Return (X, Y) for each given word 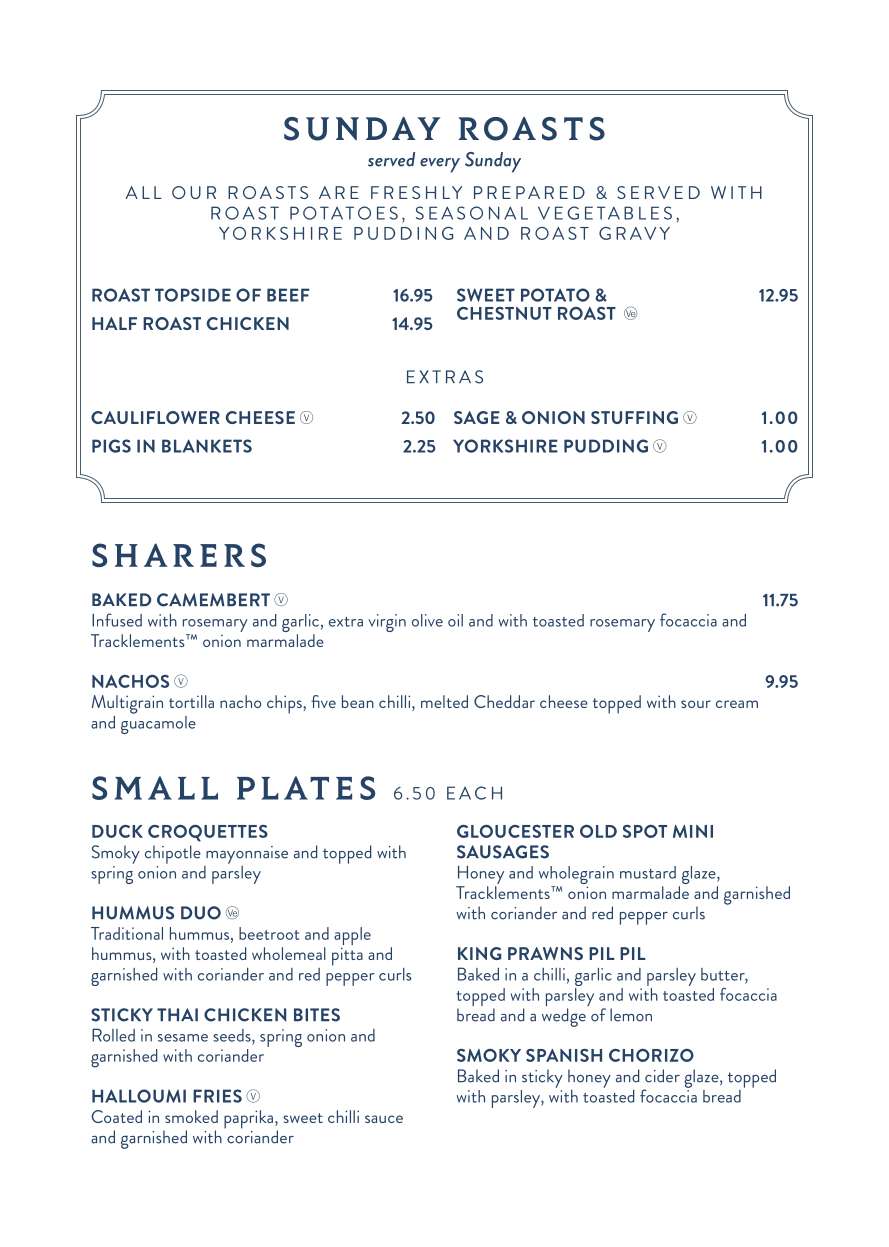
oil (455, 620)
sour (696, 704)
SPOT (645, 831)
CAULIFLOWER (155, 417)
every (440, 165)
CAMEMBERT (213, 600)
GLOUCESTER (515, 831)
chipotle (173, 854)
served (391, 159)
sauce (384, 1119)
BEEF (288, 295)
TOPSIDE (193, 295)
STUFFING (634, 417)
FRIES (217, 1096)
